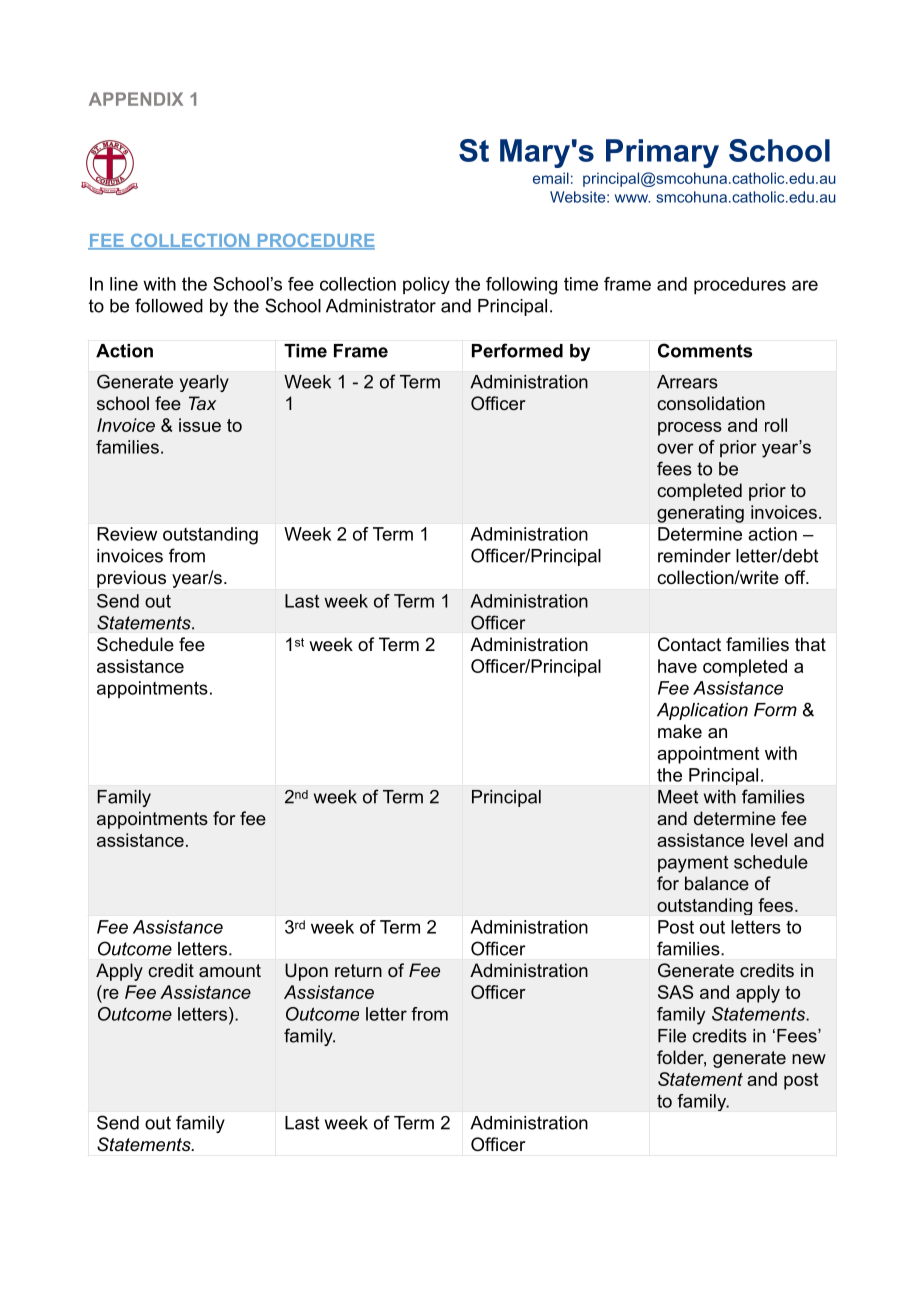 The width and height of the screenshot is (924, 1308). I want to click on reminder, so click(694, 556).
